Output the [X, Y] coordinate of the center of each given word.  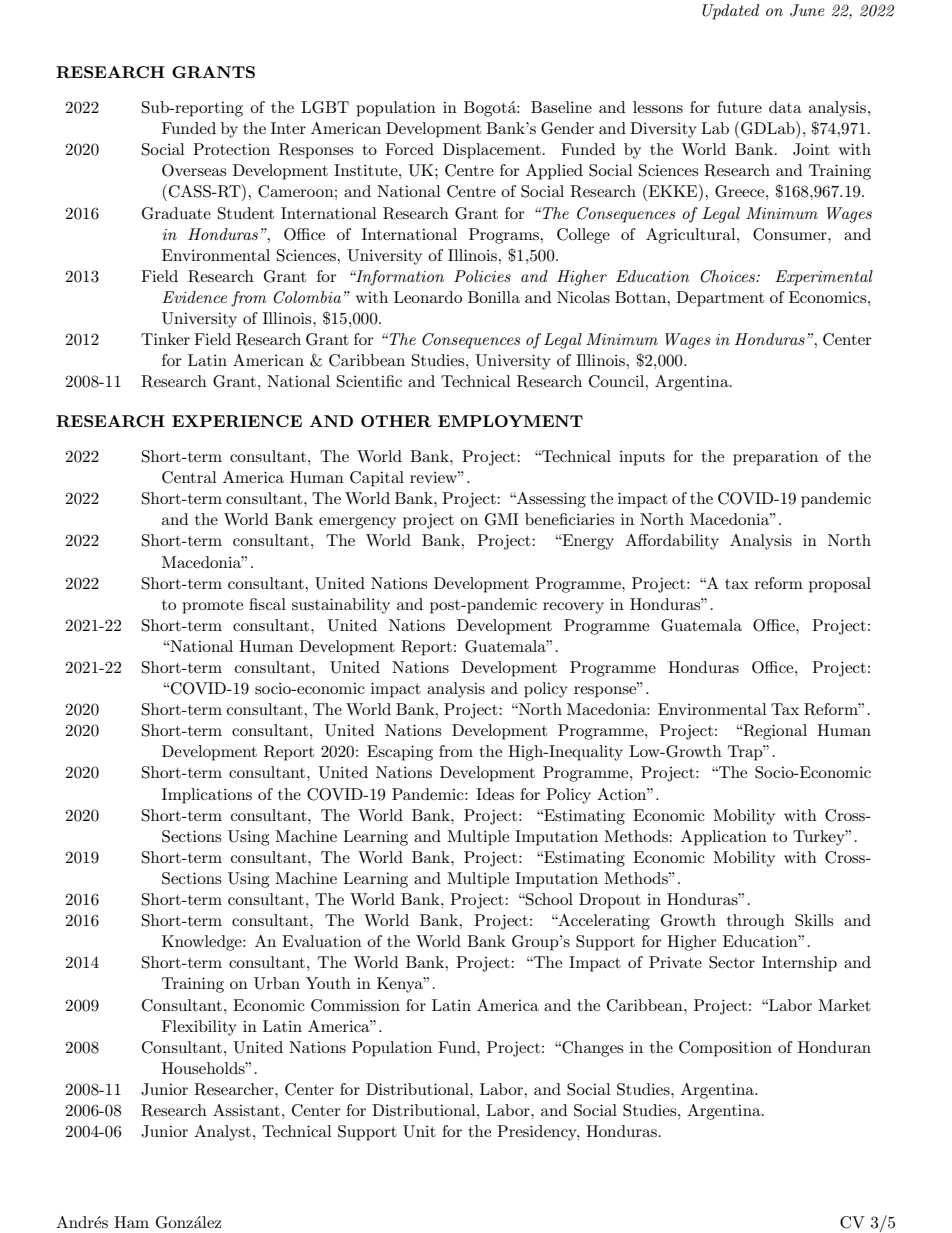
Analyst [222, 1133]
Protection [231, 149]
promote [212, 607]
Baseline [561, 107]
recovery [573, 608]
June [807, 10]
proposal [840, 585]
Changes [591, 1049]
